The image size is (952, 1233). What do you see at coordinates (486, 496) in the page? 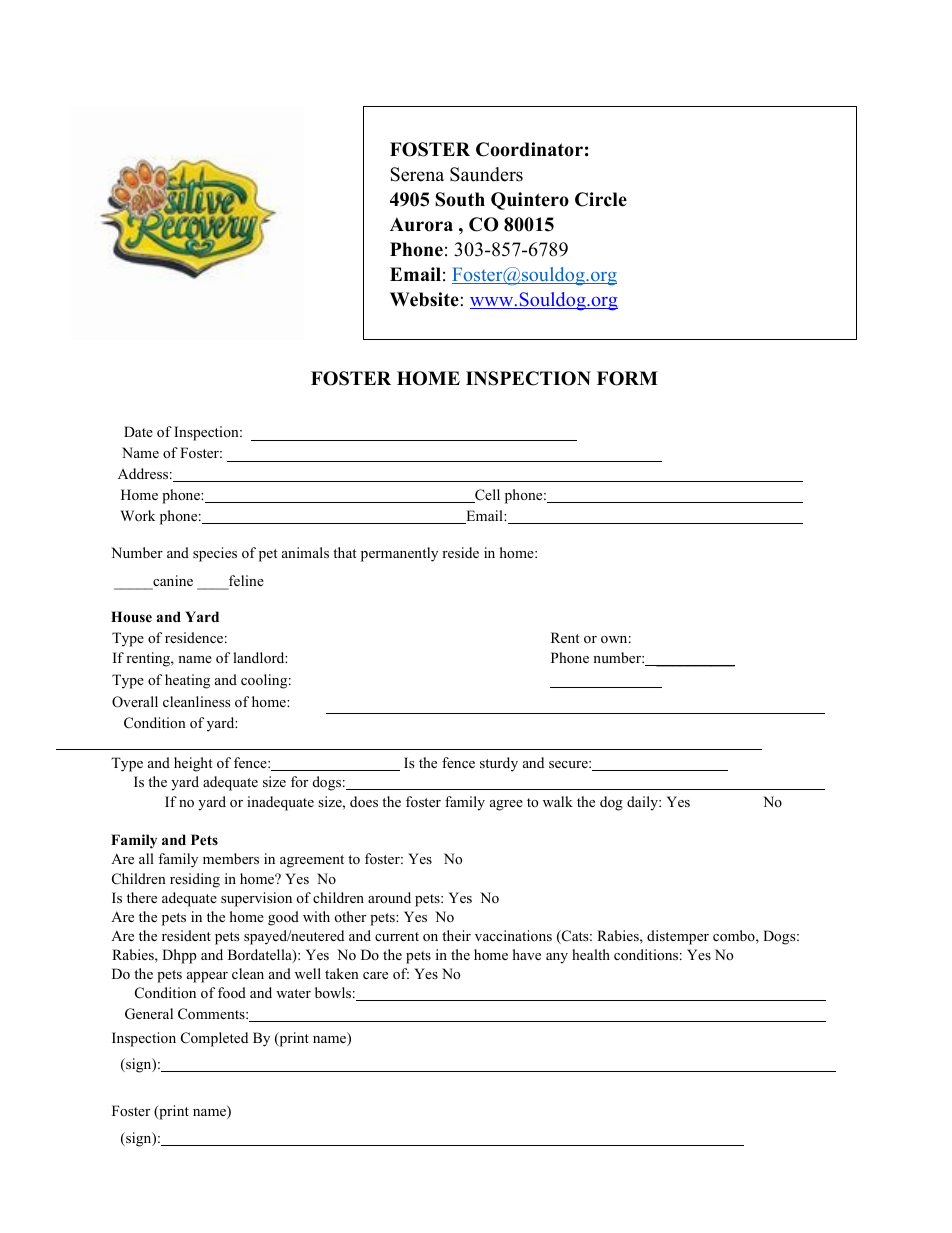
I see `Cell` at bounding box center [486, 496].
